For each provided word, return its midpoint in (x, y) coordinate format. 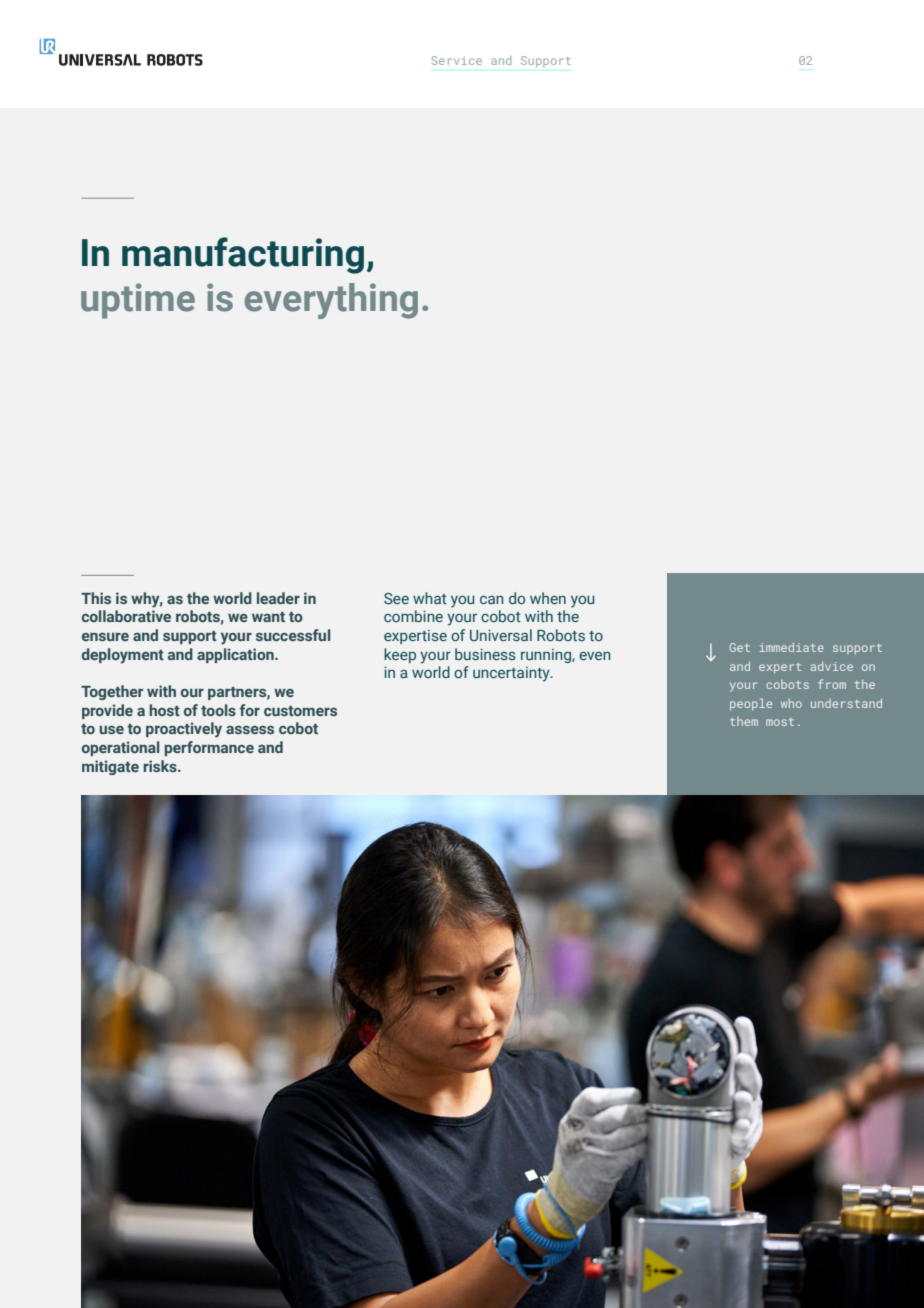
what (430, 598)
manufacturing (243, 255)
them (744, 721)
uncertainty (512, 674)
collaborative (126, 616)
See (396, 598)
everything (331, 301)
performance (209, 748)
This (96, 598)
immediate (792, 647)
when (548, 598)
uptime (138, 301)
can (492, 600)
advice (832, 666)
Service (457, 60)
